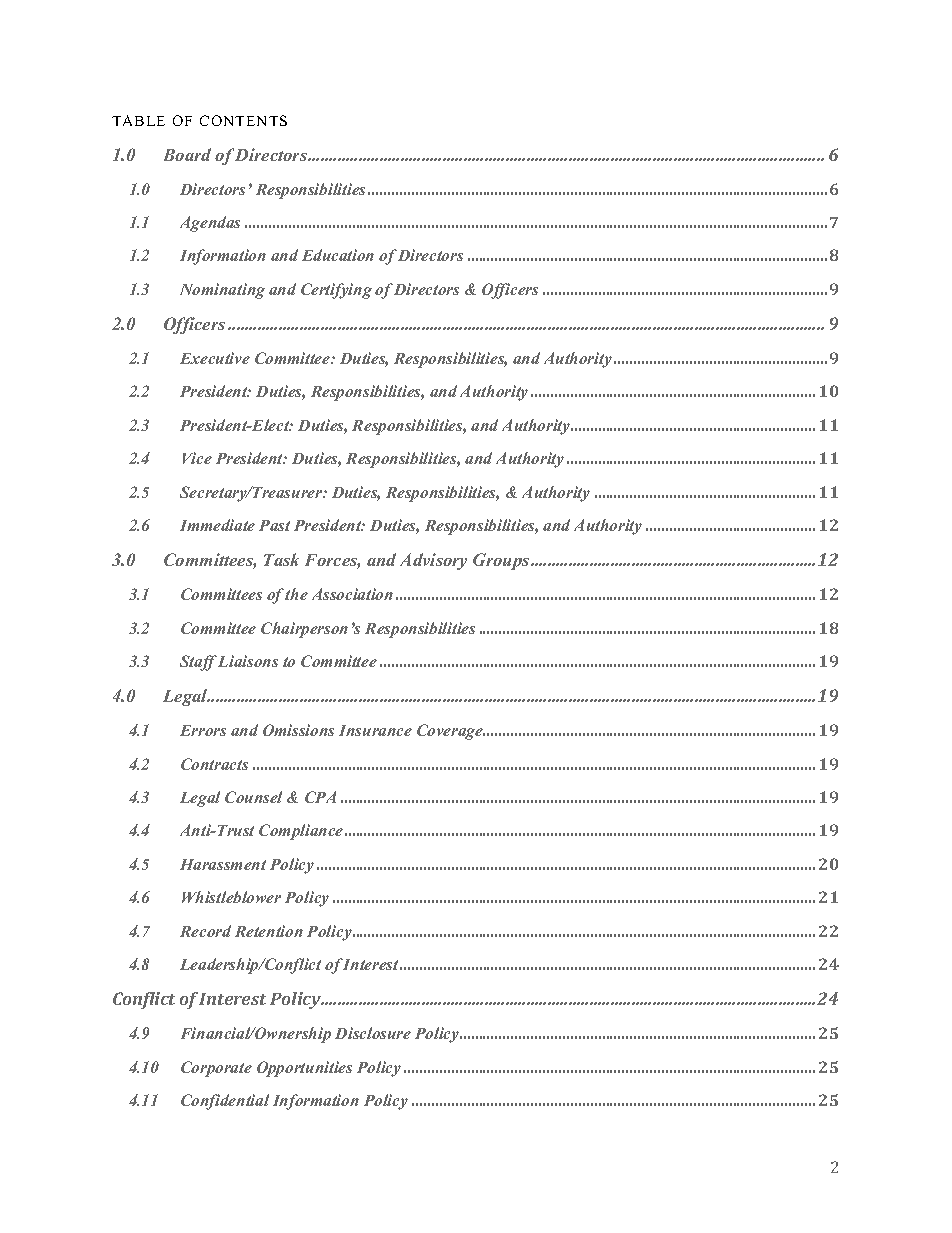 This screenshot has height=1233, width=952. I want to click on Education, so click(338, 255).
